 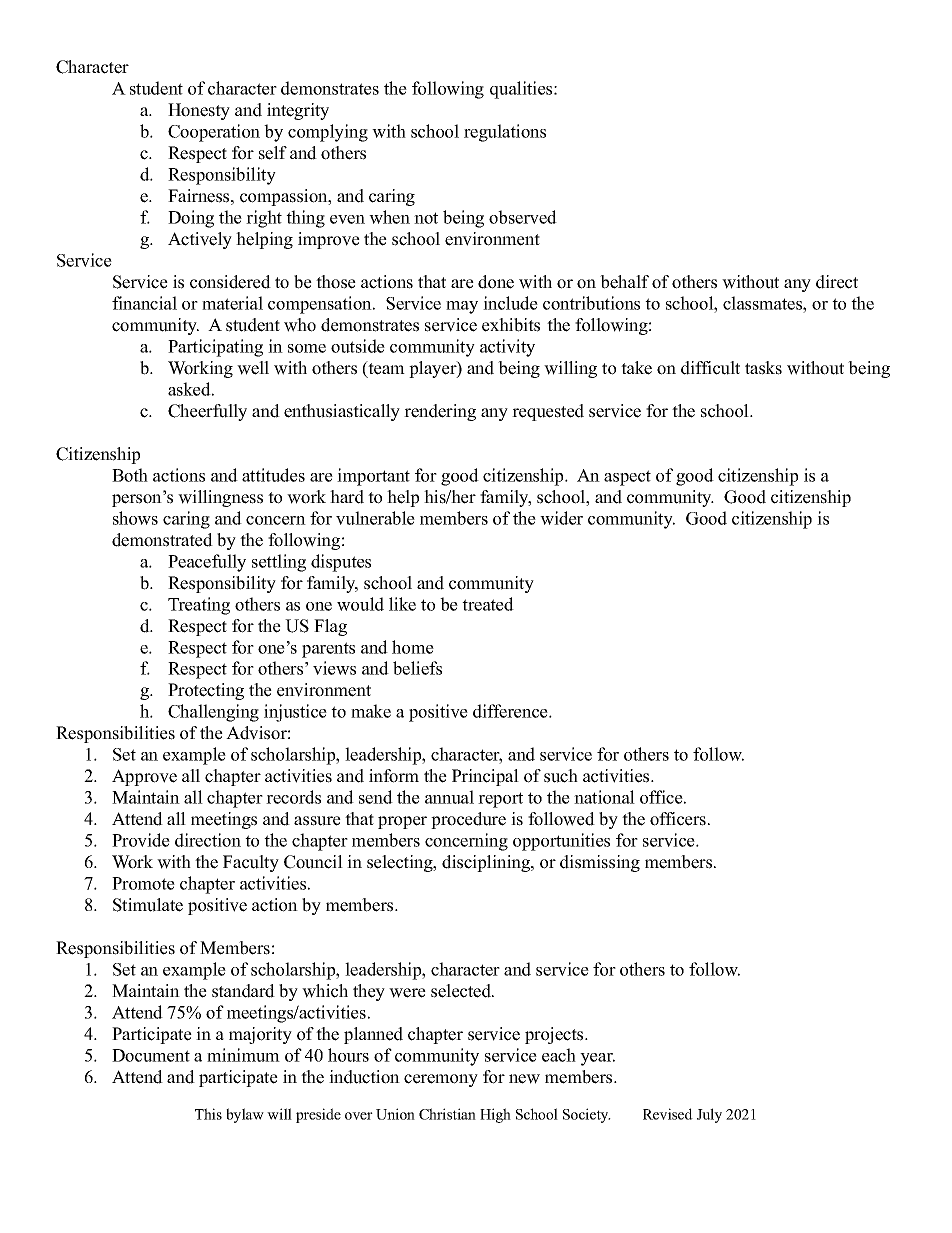 What do you see at coordinates (600, 863) in the image?
I see `dismissing` at bounding box center [600, 863].
